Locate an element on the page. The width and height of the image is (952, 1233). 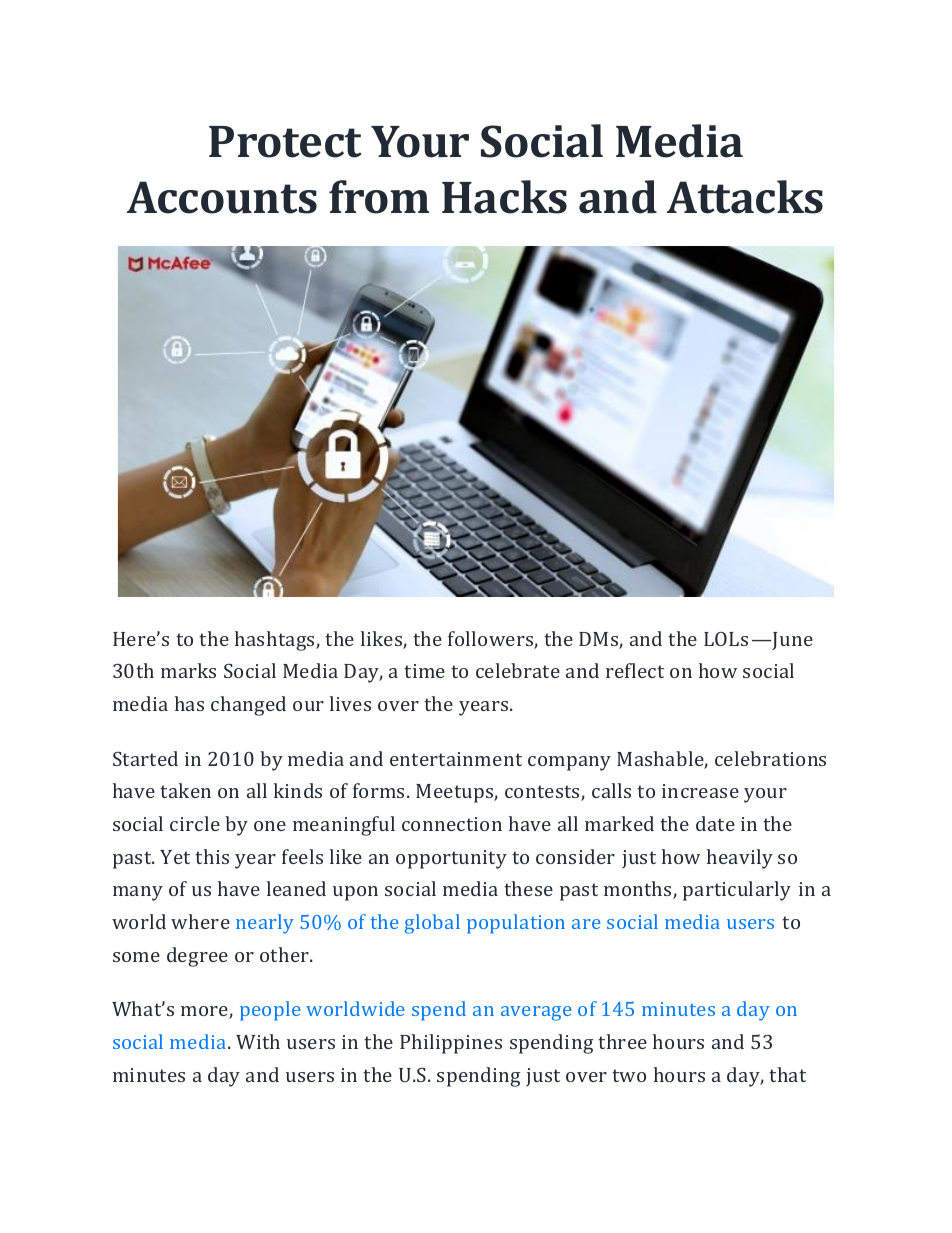
hashtags is located at coordinates (276, 641).
